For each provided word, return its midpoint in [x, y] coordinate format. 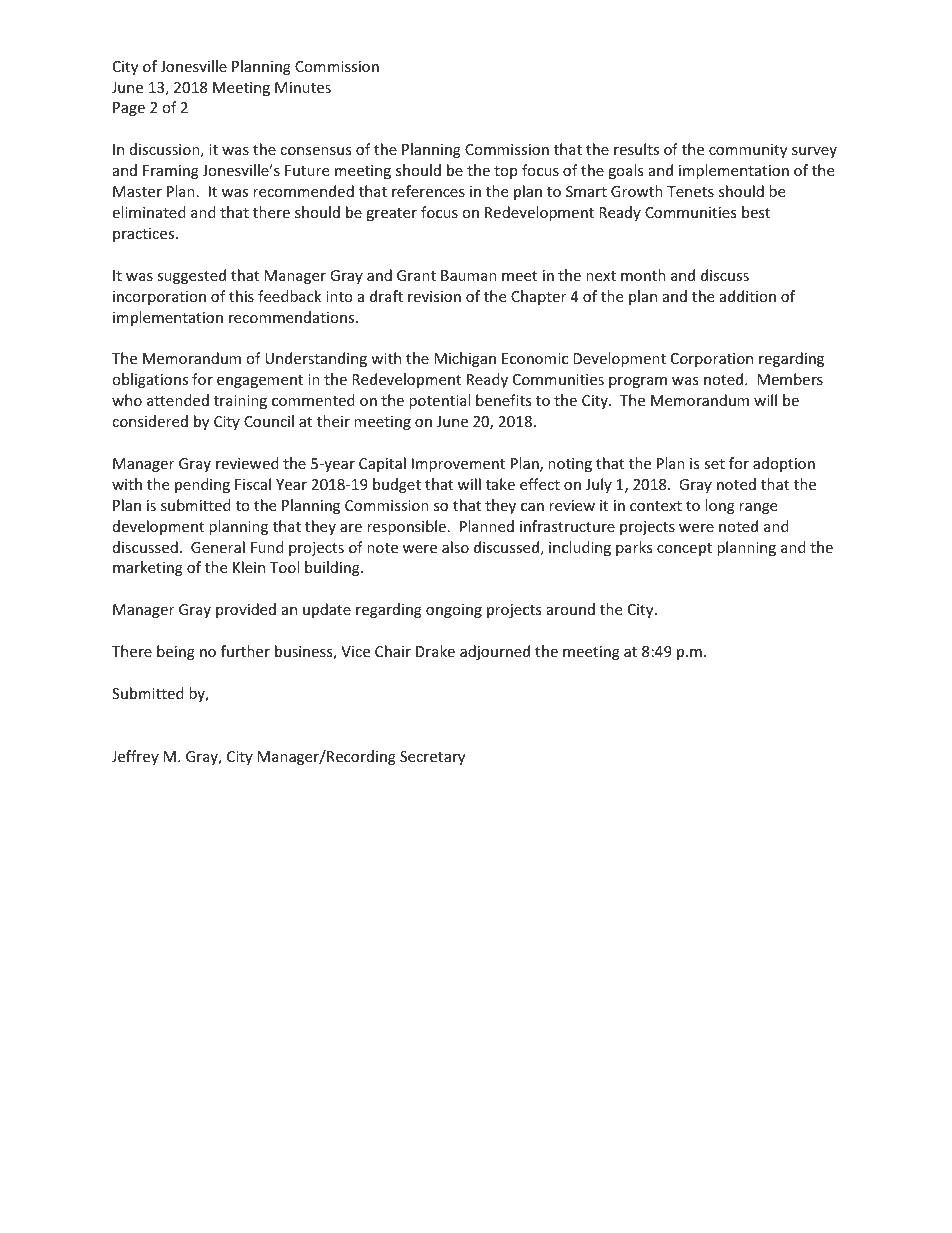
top [505, 172]
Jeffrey [135, 757]
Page [129, 109]
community [748, 151]
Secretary [432, 758]
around [571, 609]
